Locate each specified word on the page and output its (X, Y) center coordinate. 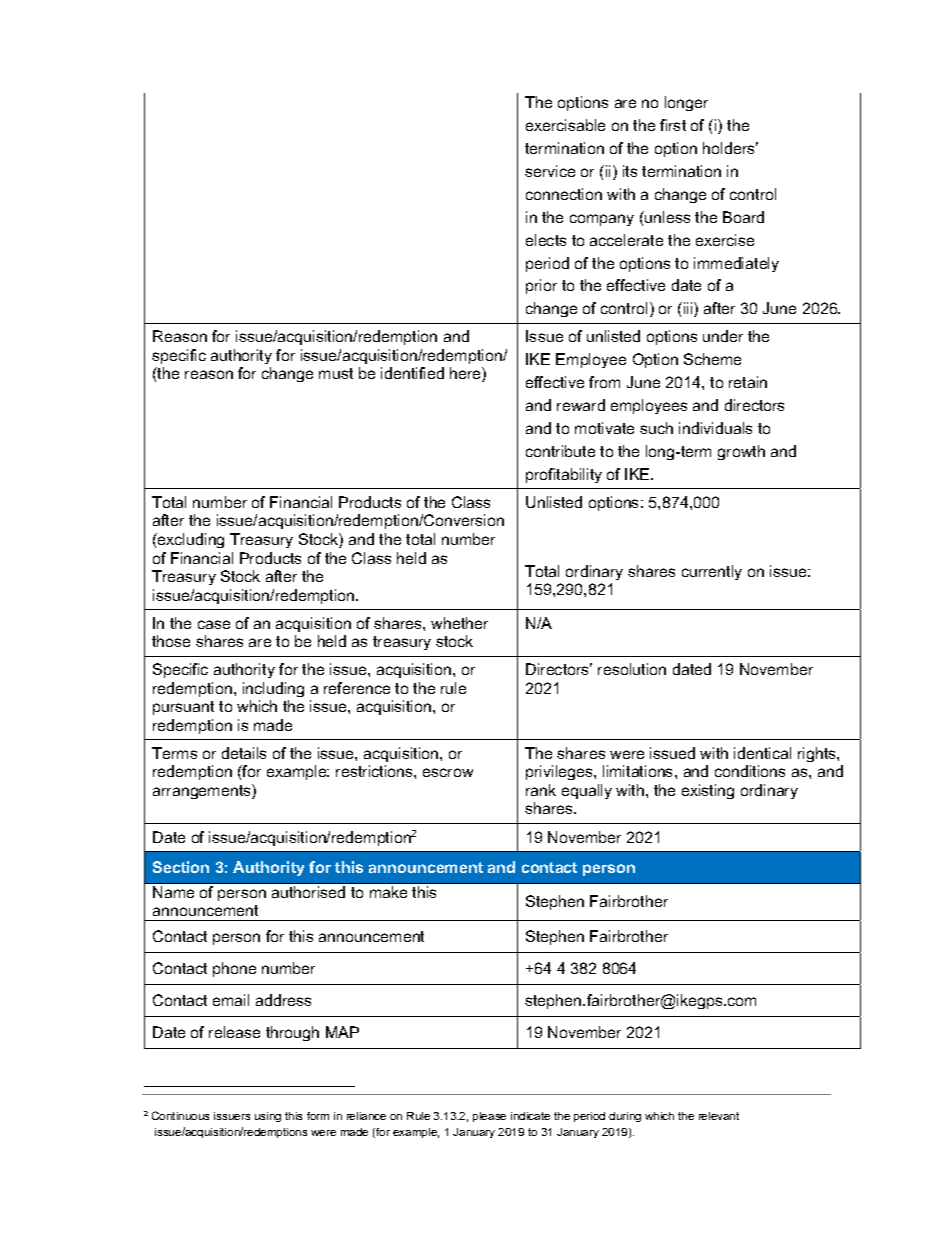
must (336, 373)
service (550, 171)
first (673, 125)
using (268, 1117)
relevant (719, 1116)
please (489, 1117)
